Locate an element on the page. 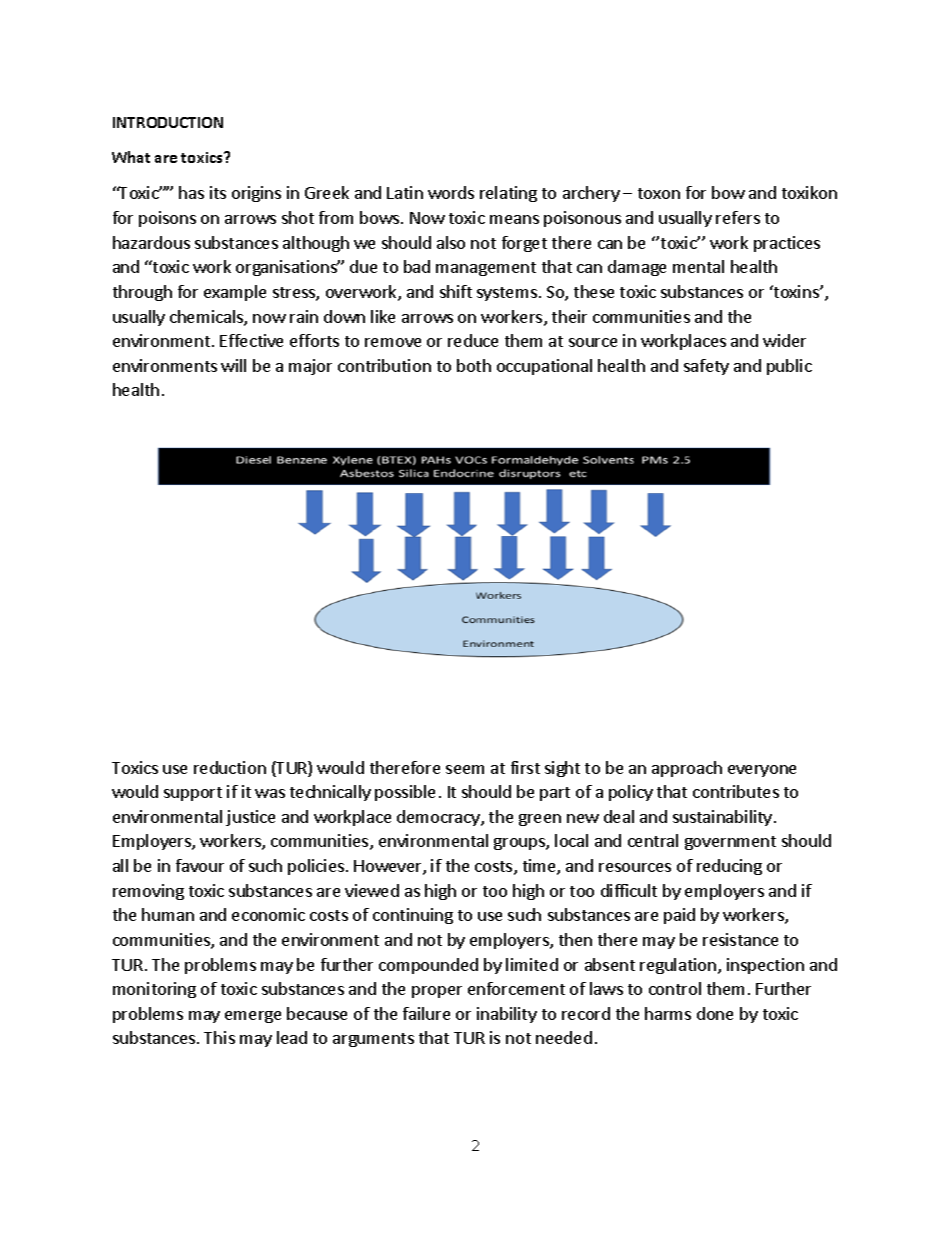  approach is located at coordinates (687, 769).
